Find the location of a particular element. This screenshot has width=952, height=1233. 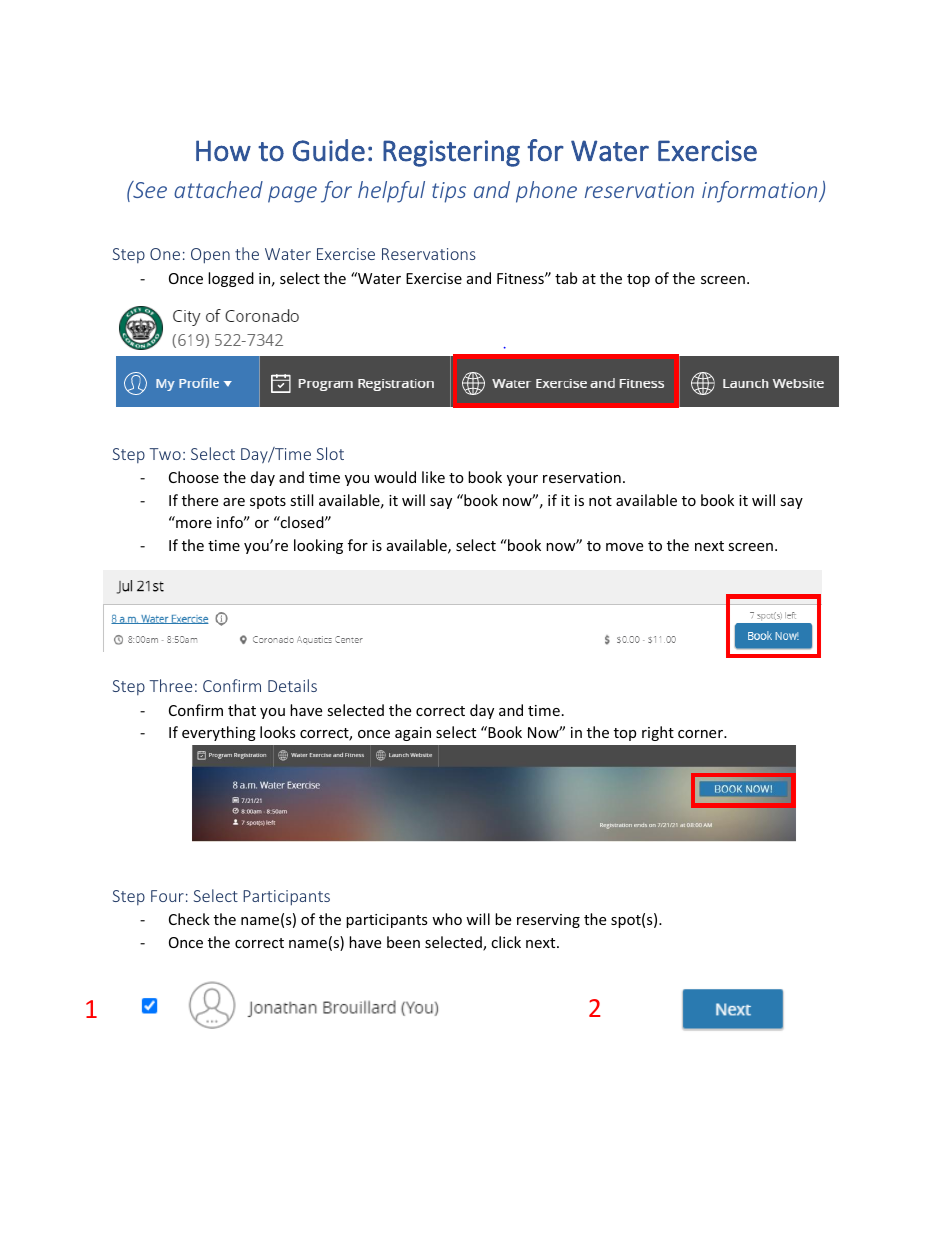

Two is located at coordinates (165, 454).
